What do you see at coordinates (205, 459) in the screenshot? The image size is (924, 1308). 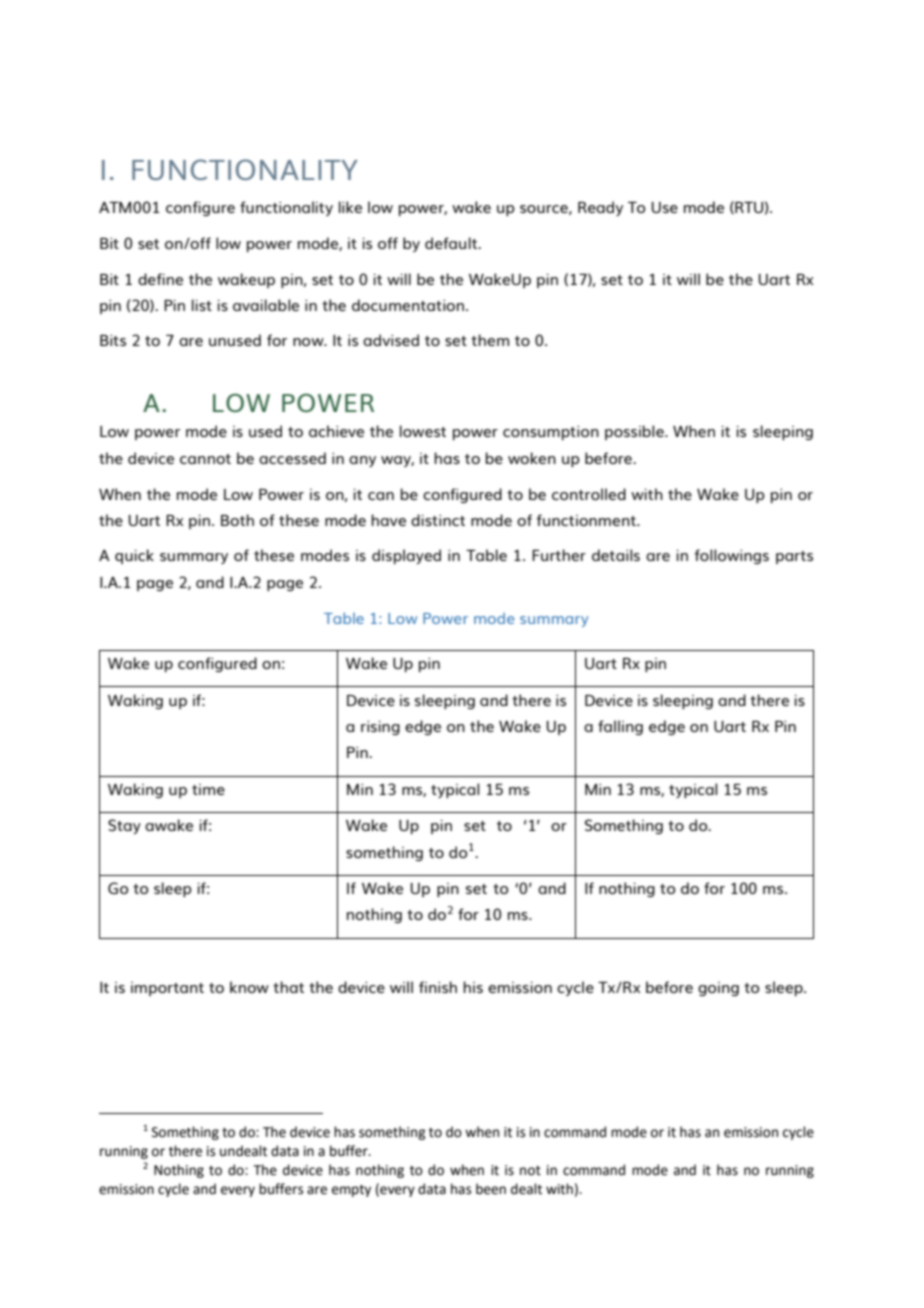 I see `cannot` at bounding box center [205, 459].
